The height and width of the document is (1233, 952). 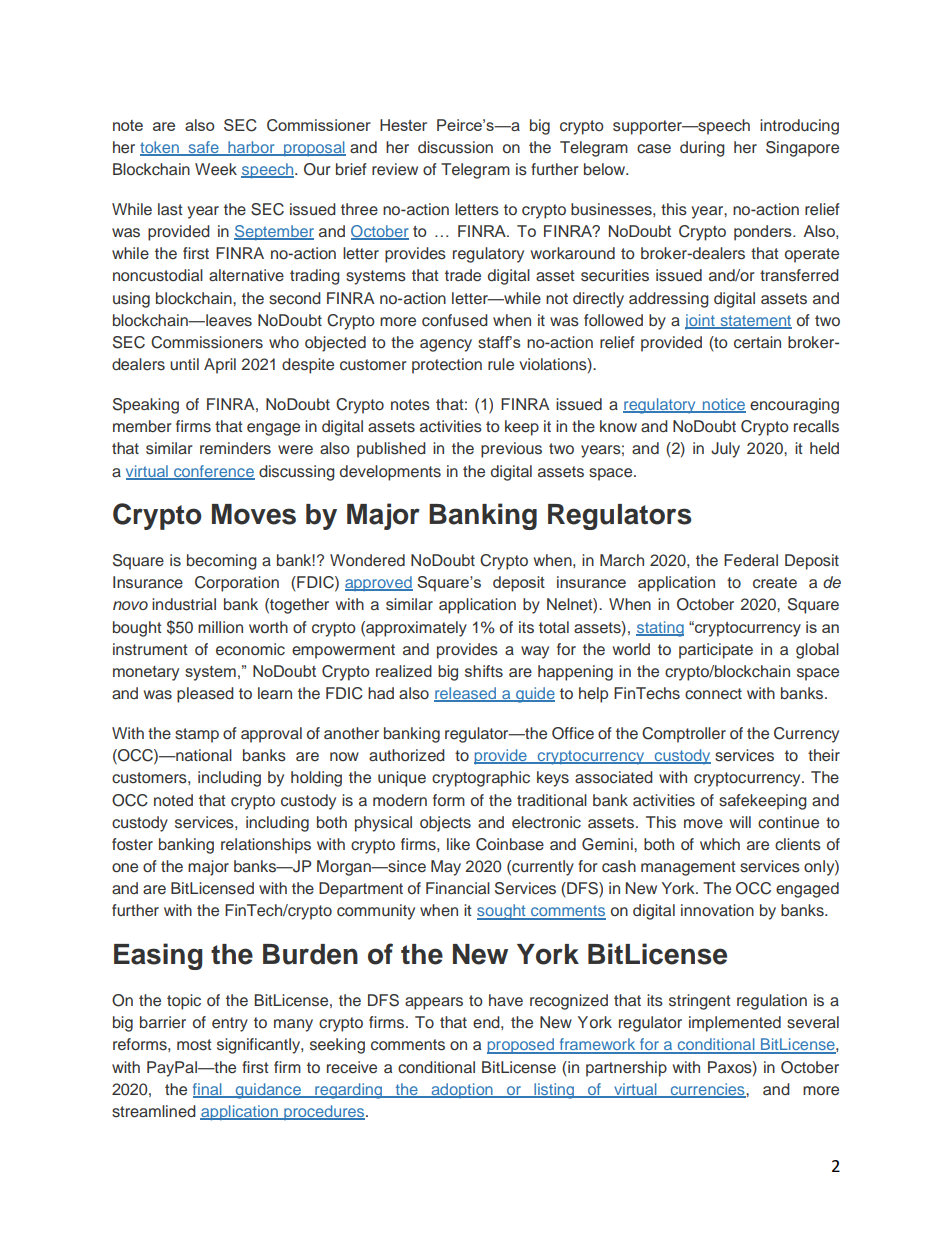 I want to click on innovation, so click(x=717, y=910).
